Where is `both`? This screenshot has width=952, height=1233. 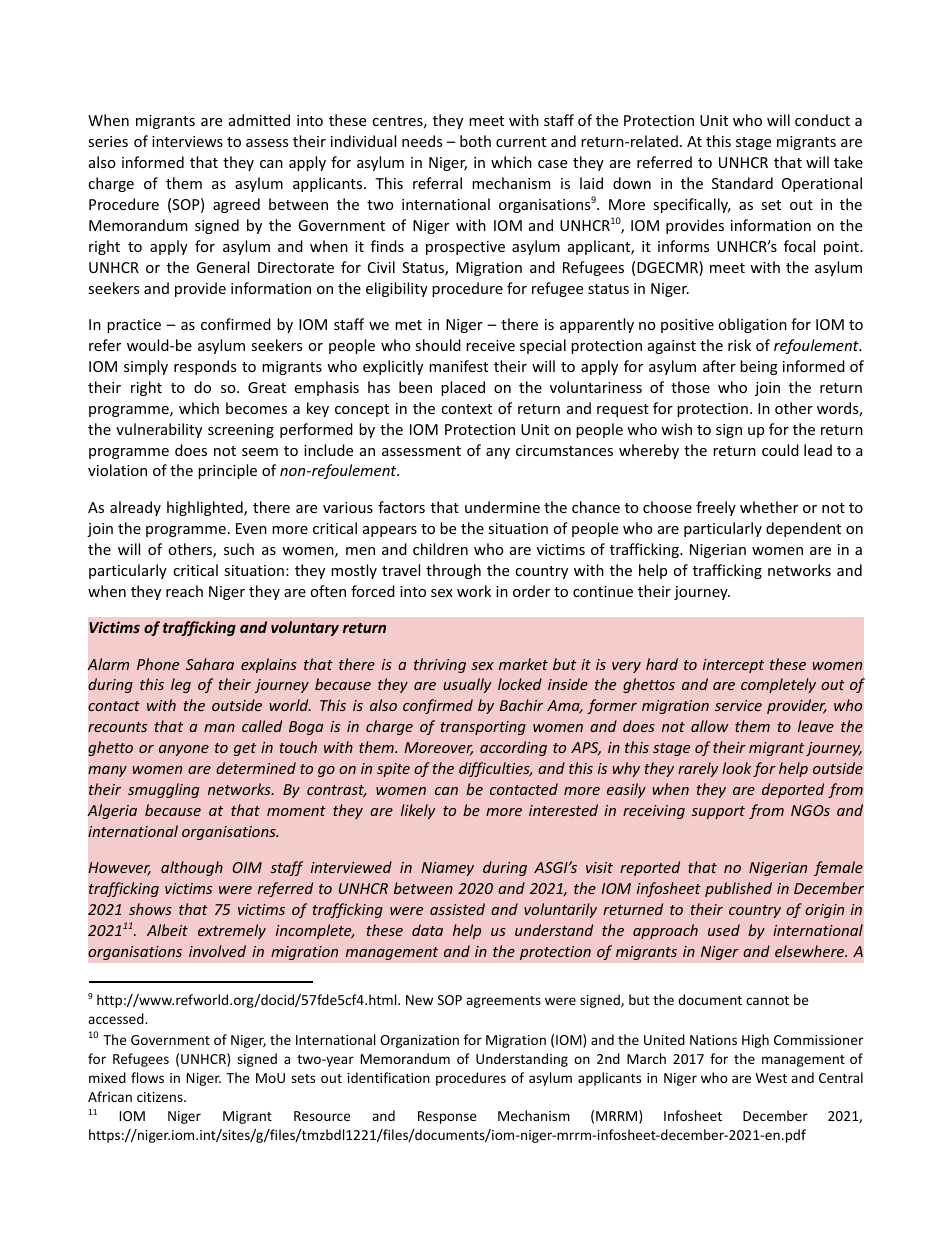 both is located at coordinates (475, 141).
